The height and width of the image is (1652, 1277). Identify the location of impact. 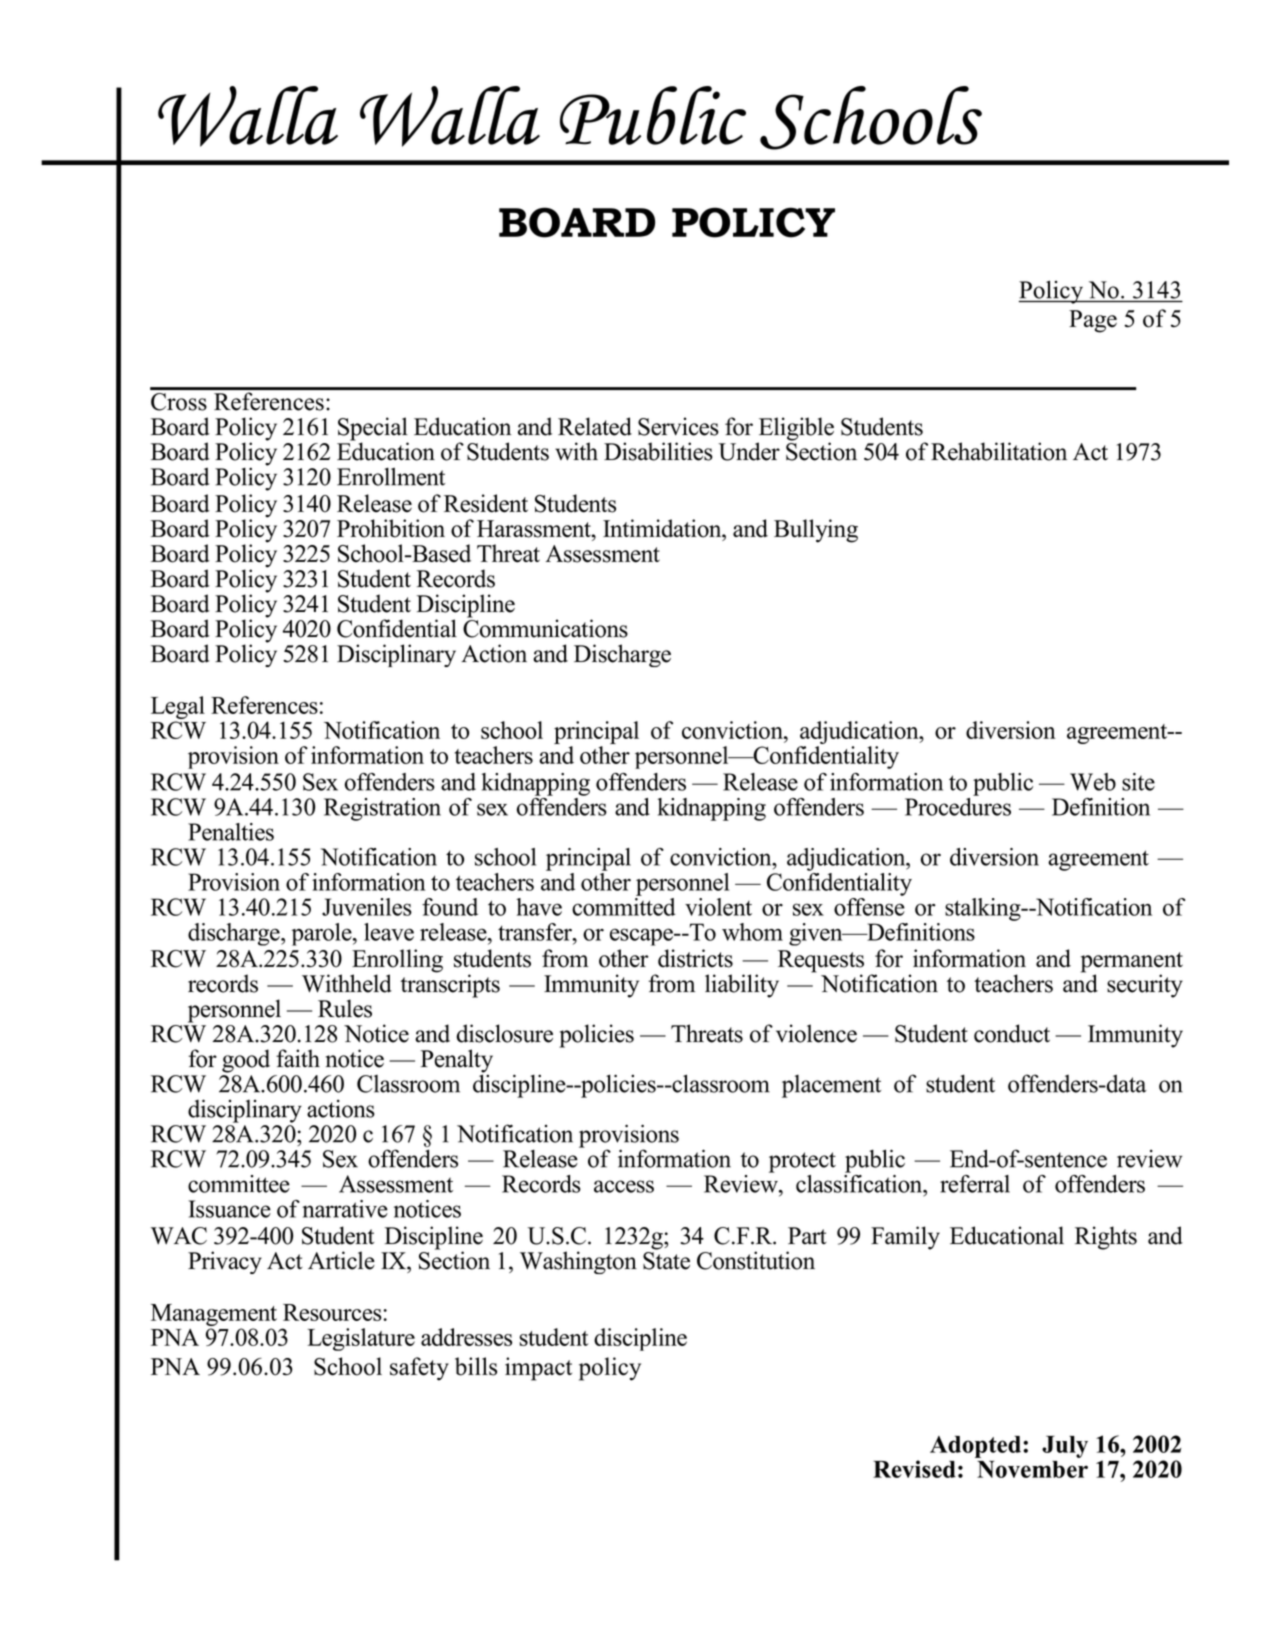
(538, 1369).
